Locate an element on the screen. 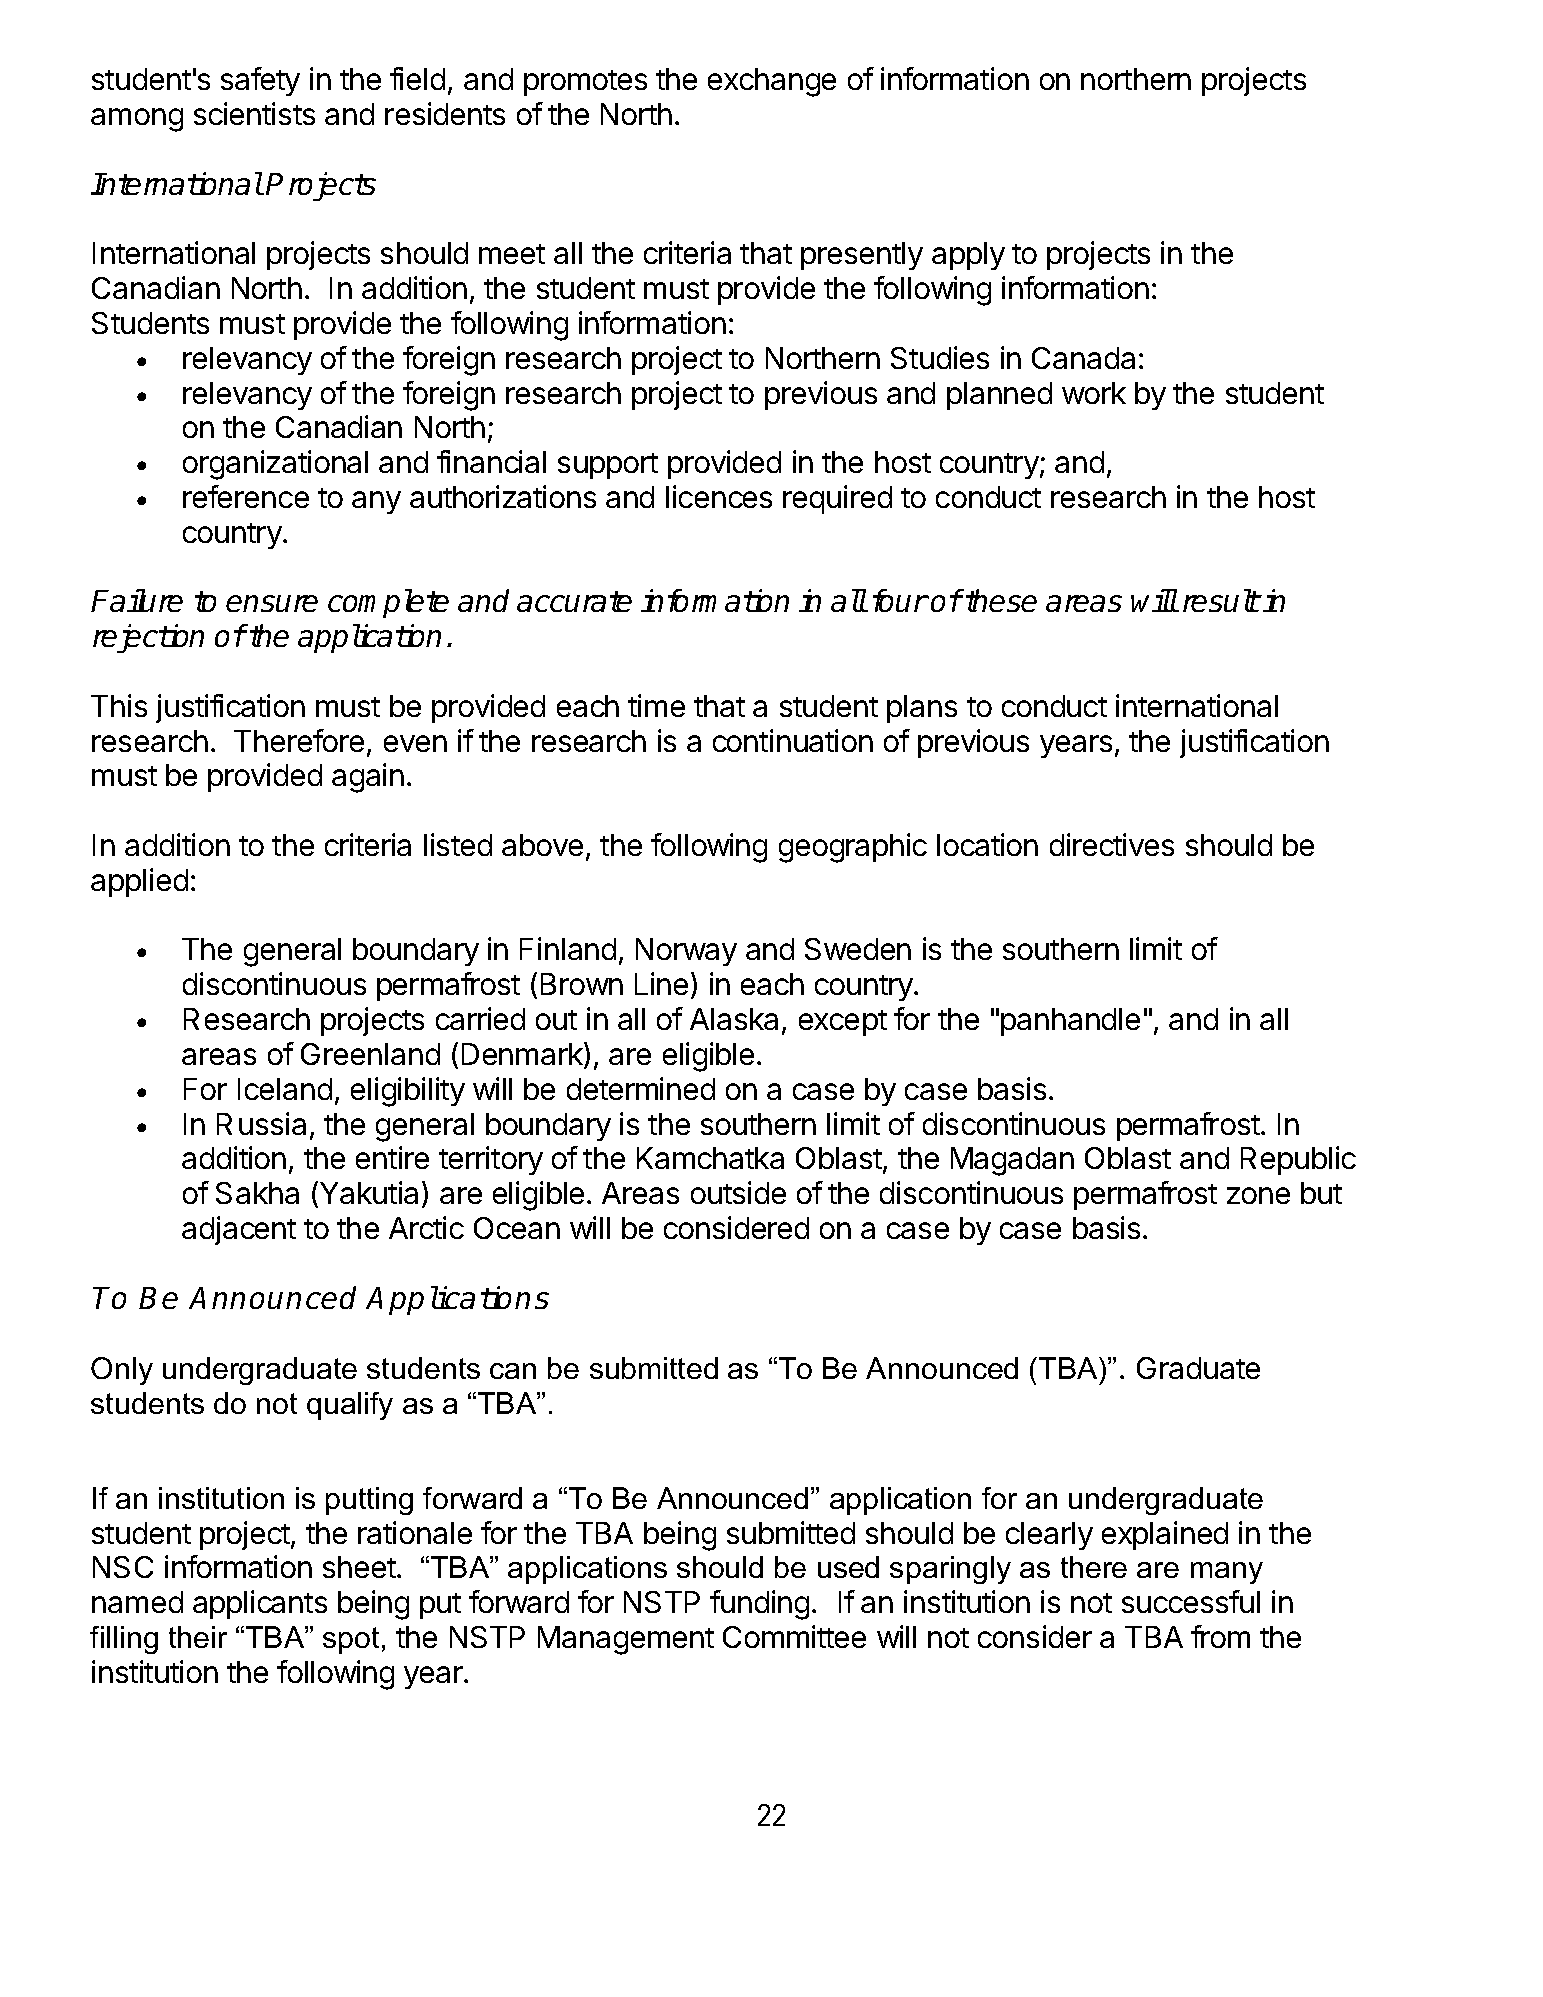 This screenshot has height=1997, width=1543. exchange is located at coordinates (772, 82).
